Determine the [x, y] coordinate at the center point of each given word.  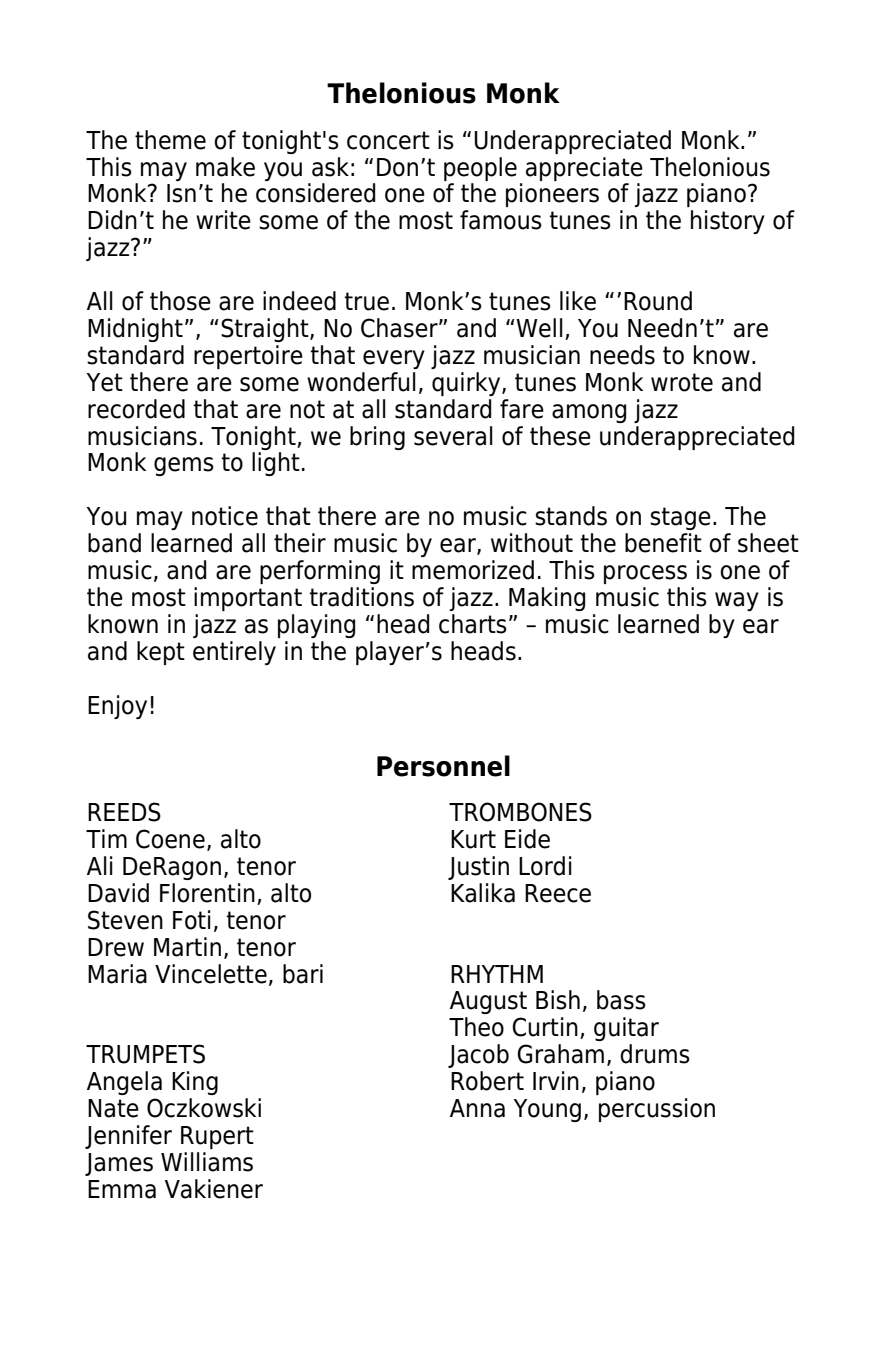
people [480, 169]
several [453, 436]
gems [184, 466]
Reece [558, 893]
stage [680, 518]
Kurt [473, 839]
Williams [207, 1162]
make [225, 167]
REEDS [124, 812]
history [728, 222]
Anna [477, 1108]
